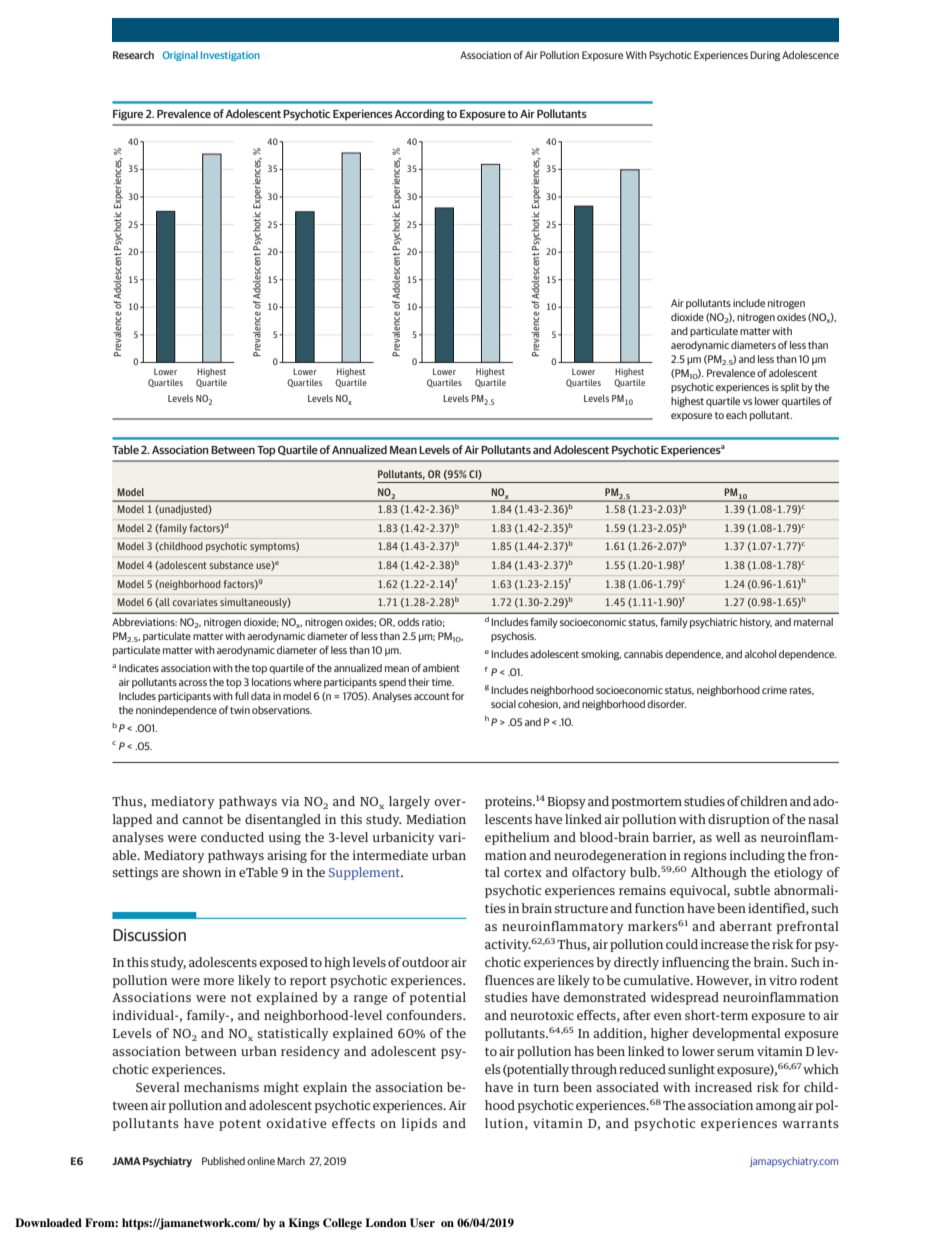 The image size is (952, 1233). I want to click on odds, so click(408, 622).
